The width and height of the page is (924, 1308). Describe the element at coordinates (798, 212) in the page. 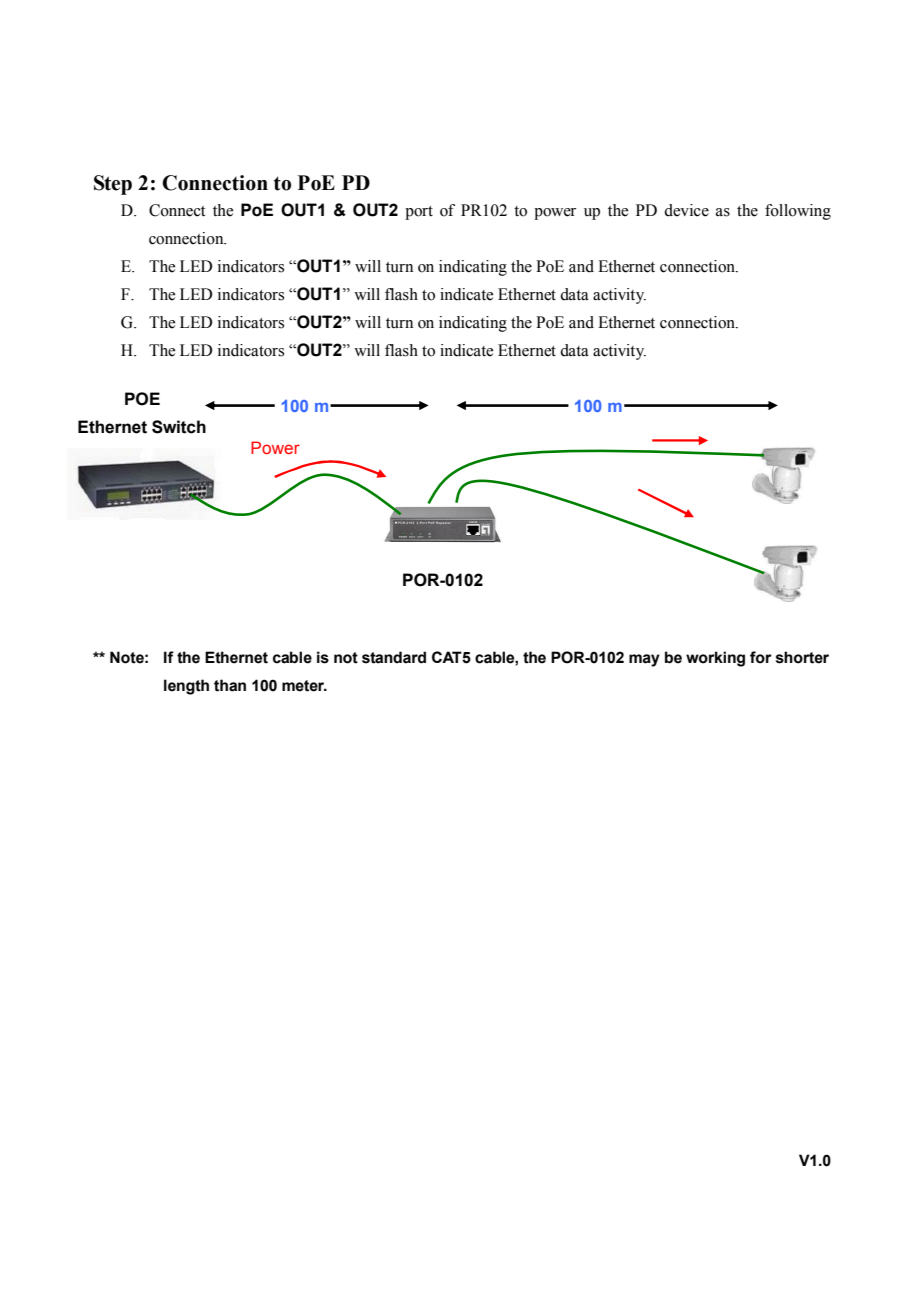

I see `following` at that location.
